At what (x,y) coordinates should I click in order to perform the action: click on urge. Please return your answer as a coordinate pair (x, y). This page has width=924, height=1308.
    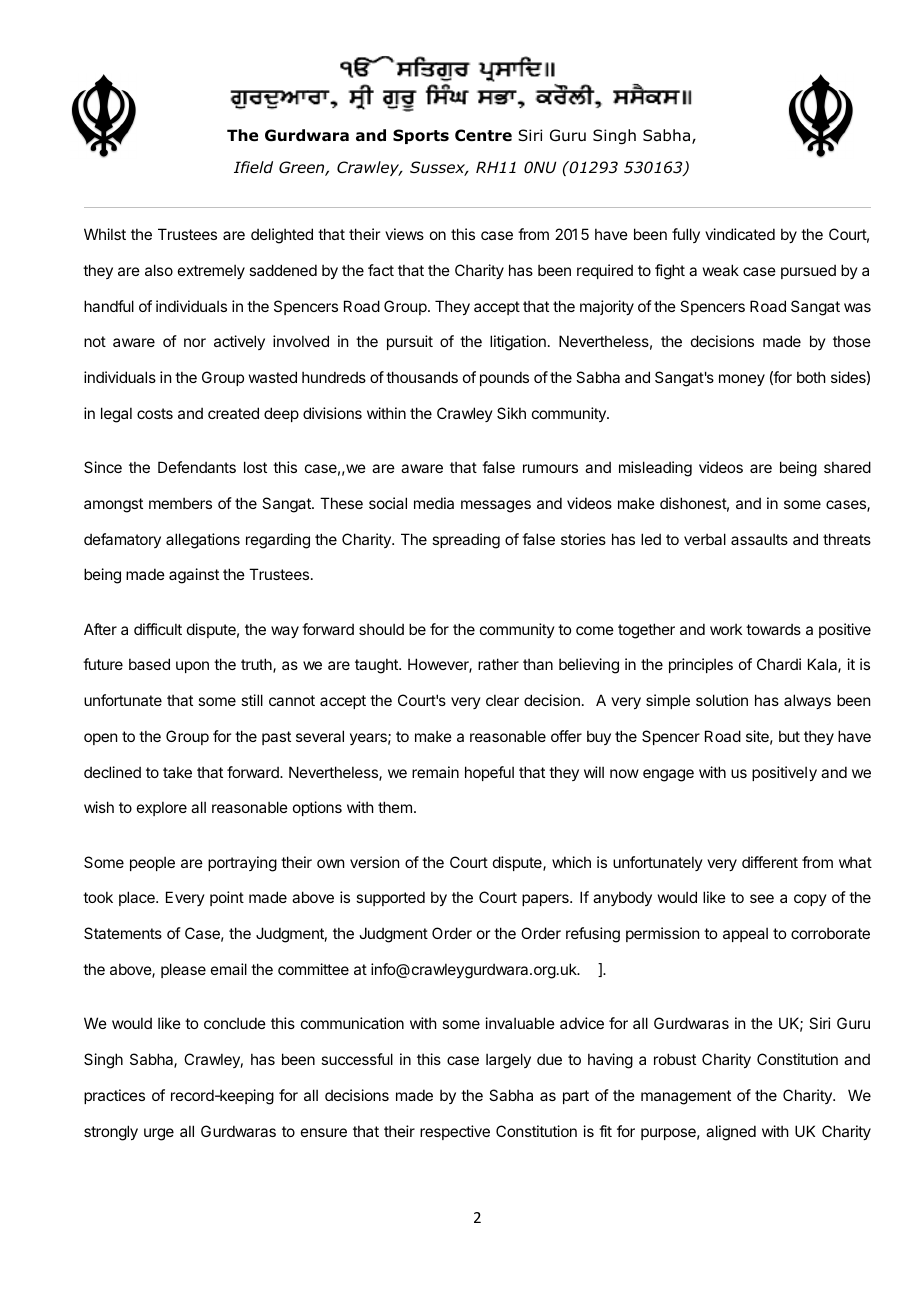
    Looking at the image, I should click on (159, 1134).
